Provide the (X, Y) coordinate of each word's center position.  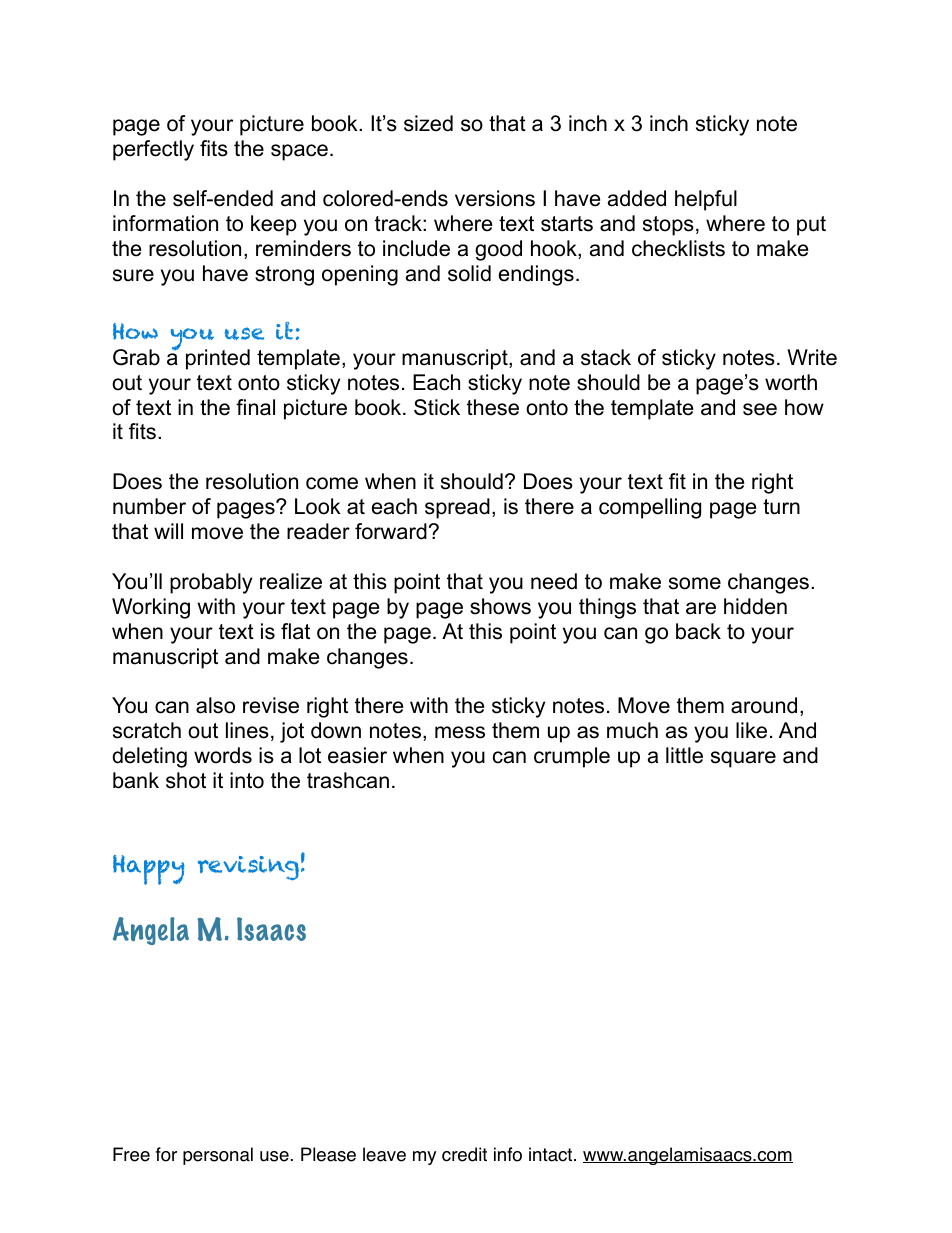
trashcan (348, 780)
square (743, 759)
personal (218, 1156)
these (493, 407)
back (698, 631)
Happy (149, 870)
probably (211, 583)
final (255, 407)
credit (464, 1154)
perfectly (153, 150)
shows (500, 606)
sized (428, 123)
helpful (706, 200)
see (760, 409)
